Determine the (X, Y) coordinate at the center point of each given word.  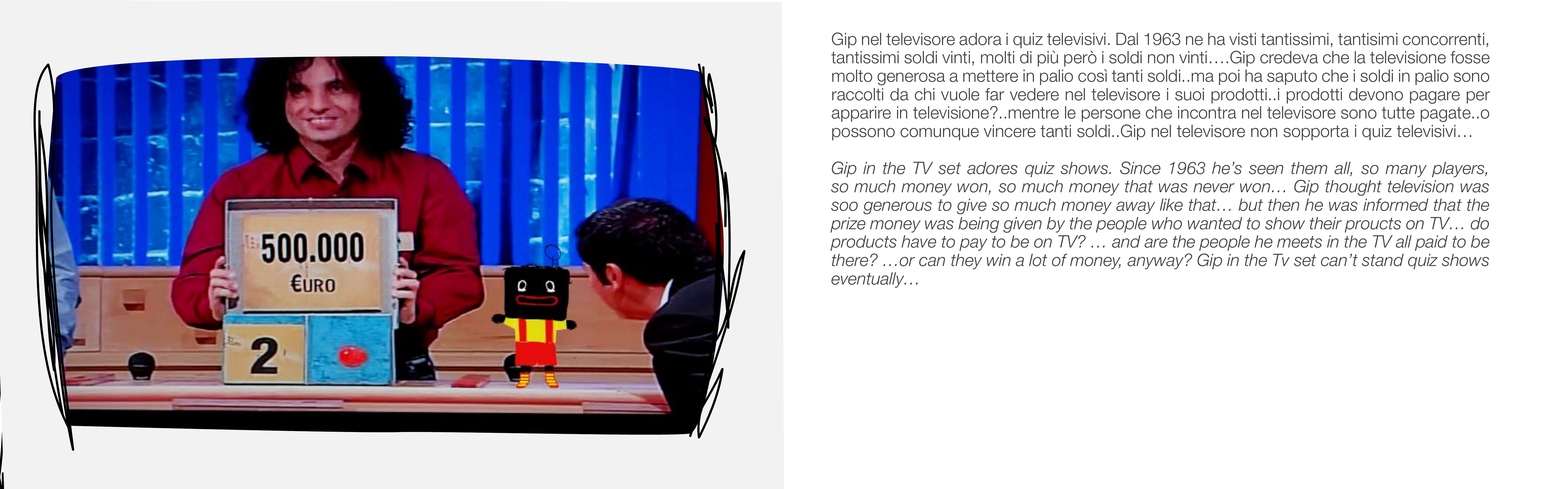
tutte (1398, 113)
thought (1354, 188)
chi (925, 94)
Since (1140, 168)
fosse (1470, 57)
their (1326, 223)
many (1406, 171)
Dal (1127, 39)
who (1167, 223)
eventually (868, 280)
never (1214, 188)
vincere (1010, 131)
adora (980, 39)
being (978, 225)
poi (1229, 77)
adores (992, 168)
